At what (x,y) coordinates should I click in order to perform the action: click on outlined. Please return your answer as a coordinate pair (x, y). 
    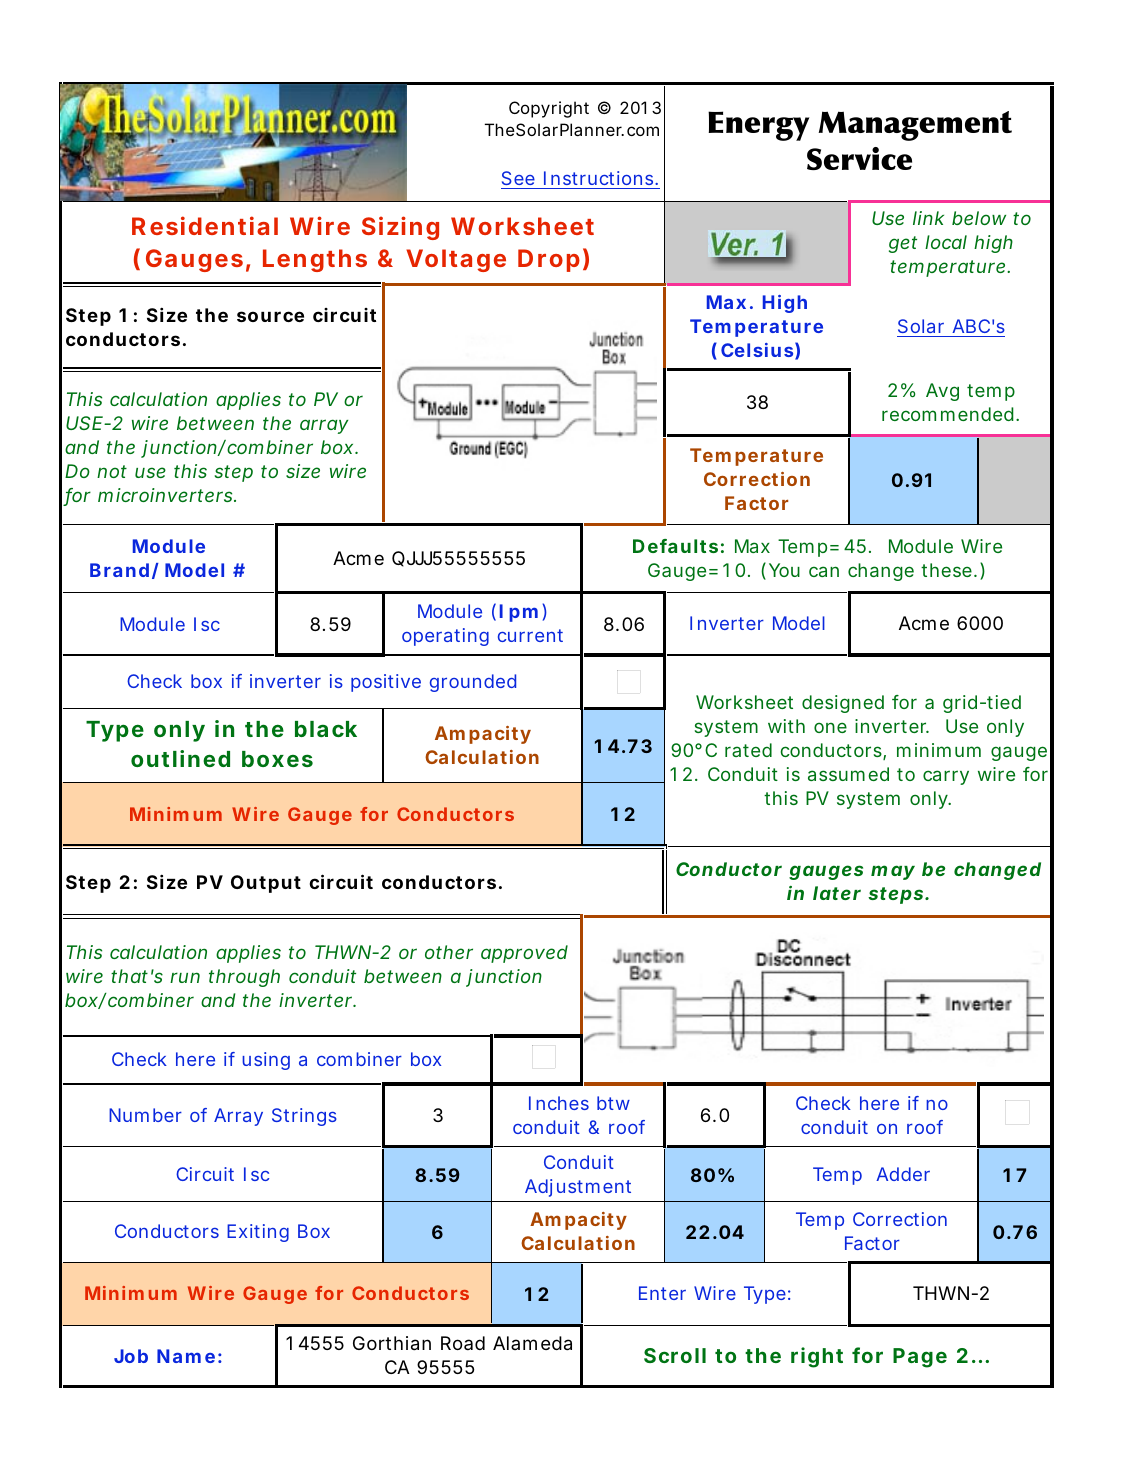
    Looking at the image, I should click on (180, 758).
